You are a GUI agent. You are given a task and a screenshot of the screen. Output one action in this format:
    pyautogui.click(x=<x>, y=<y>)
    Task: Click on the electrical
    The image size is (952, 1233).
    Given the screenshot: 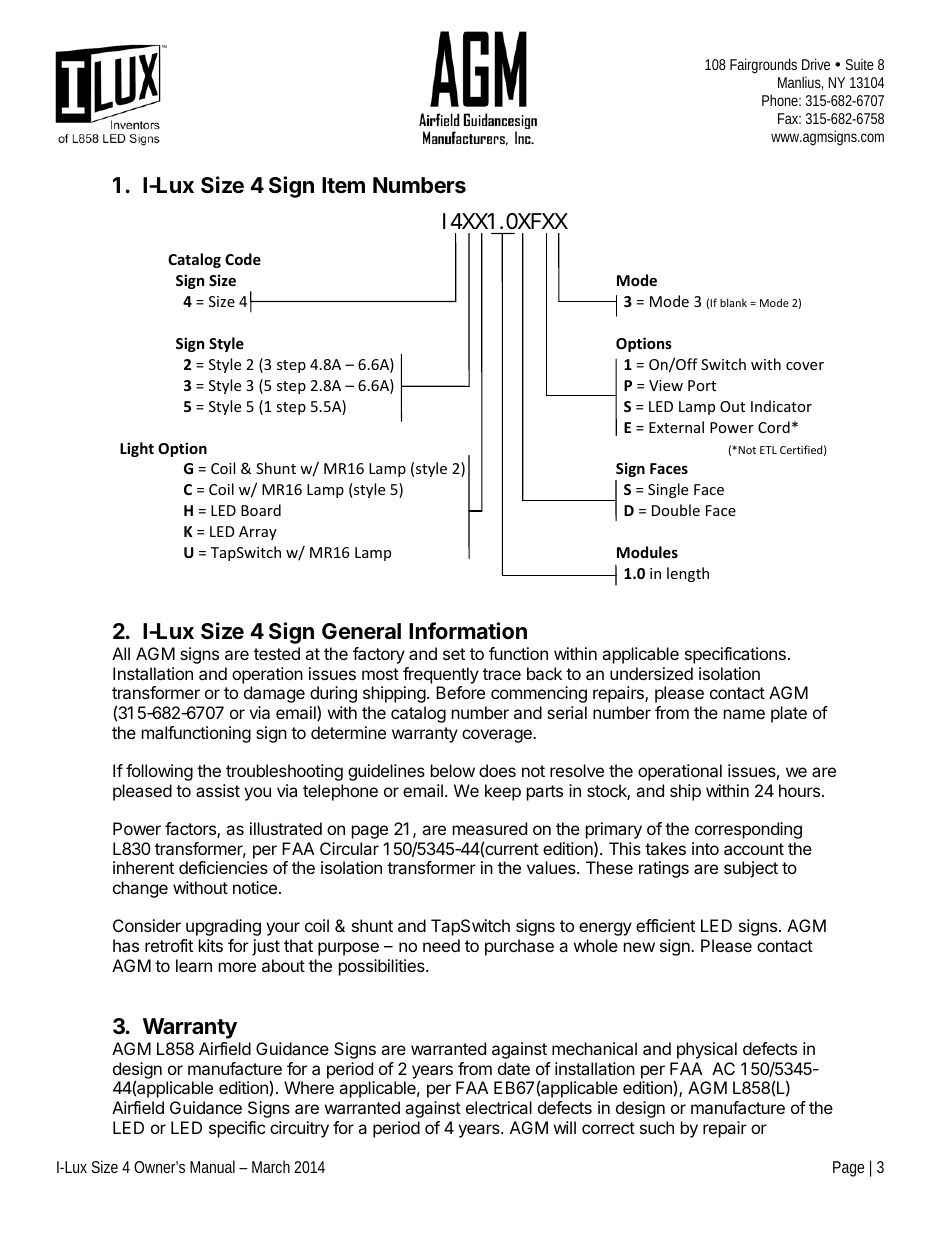 What is the action you would take?
    pyautogui.click(x=499, y=1107)
